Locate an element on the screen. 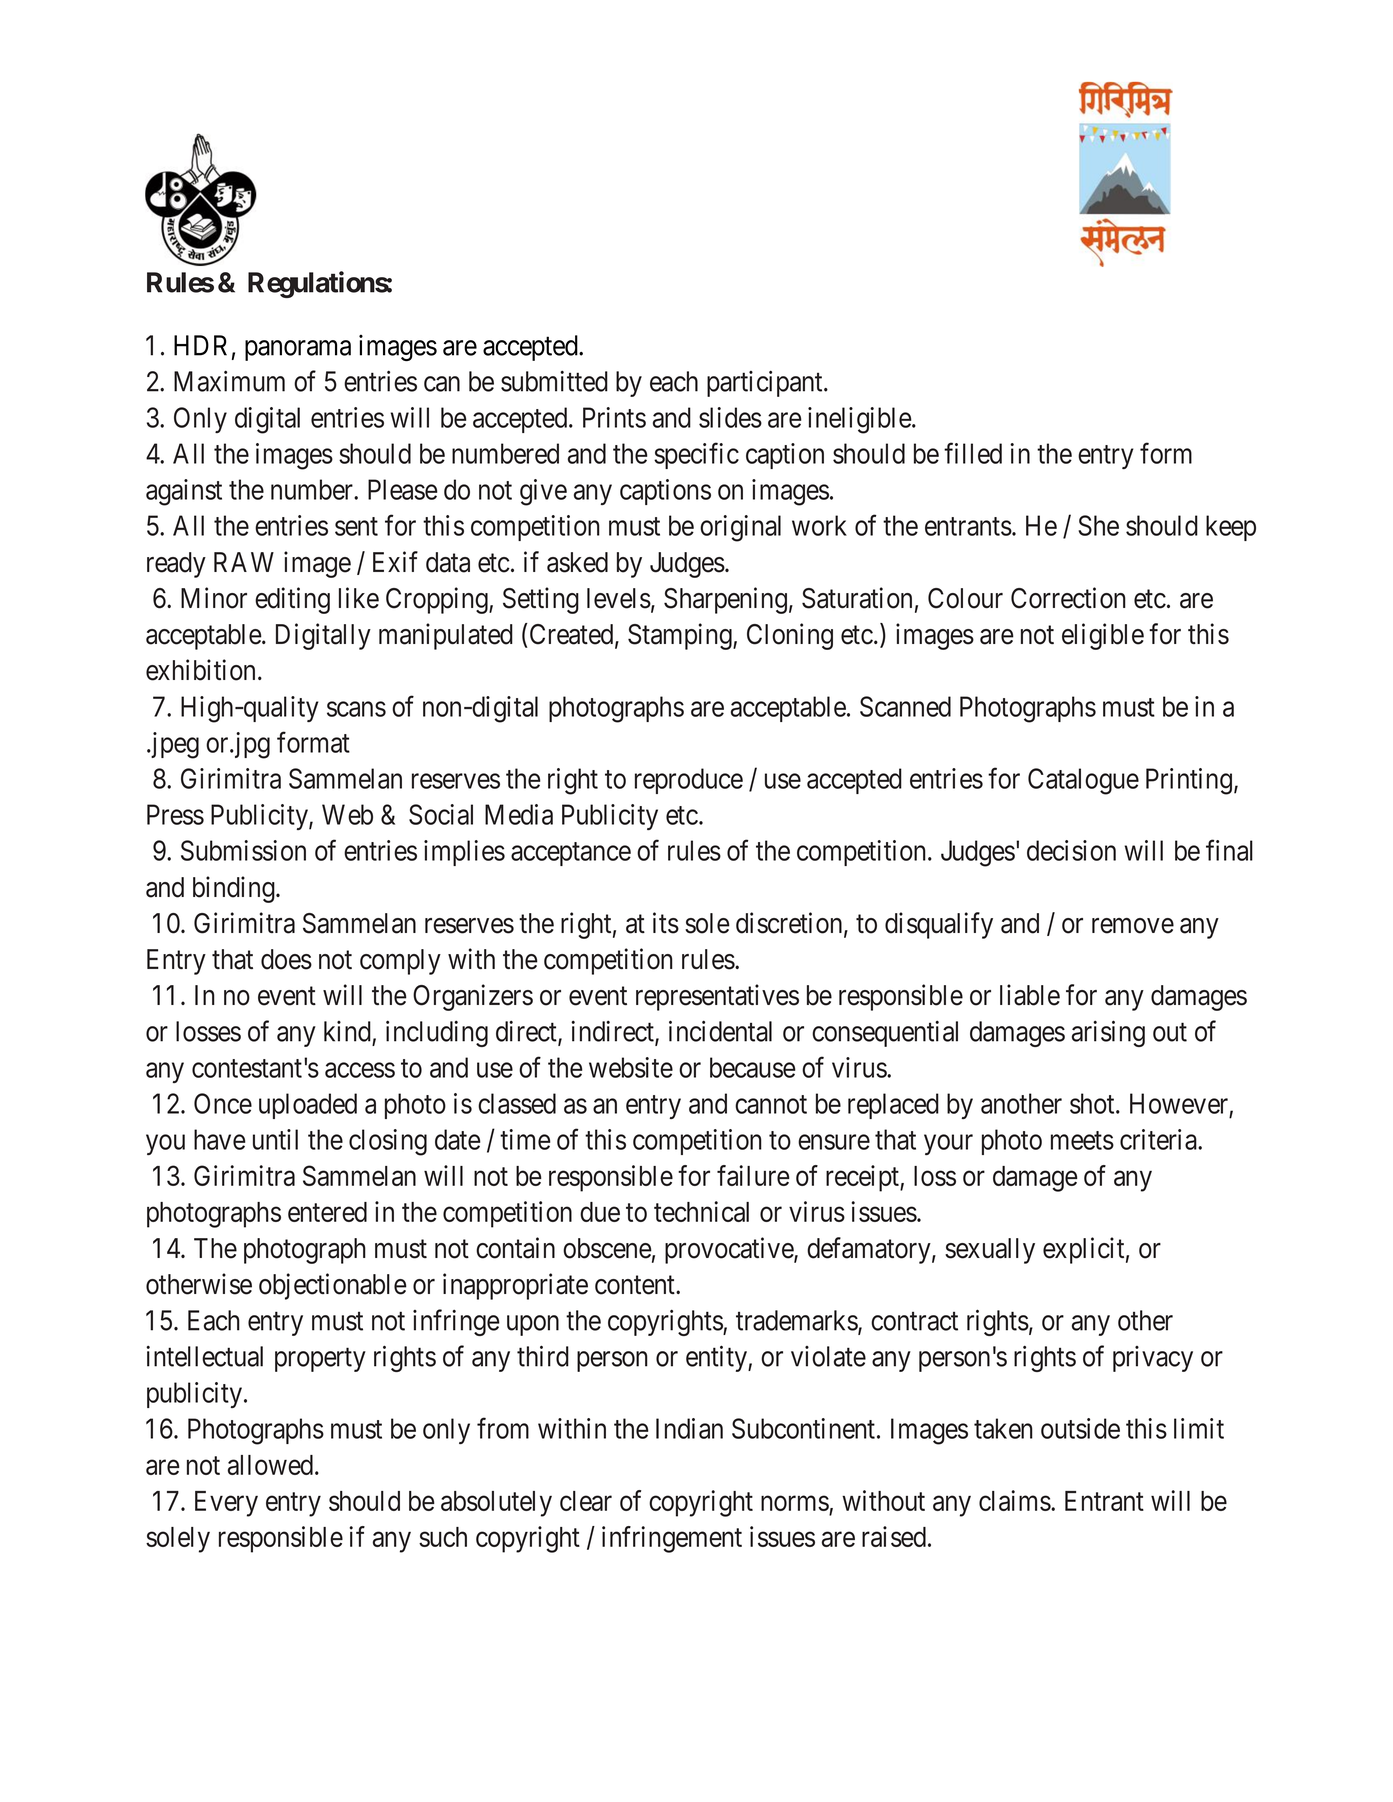 This screenshot has width=1393, height=1802. allowed is located at coordinates (272, 1465).
